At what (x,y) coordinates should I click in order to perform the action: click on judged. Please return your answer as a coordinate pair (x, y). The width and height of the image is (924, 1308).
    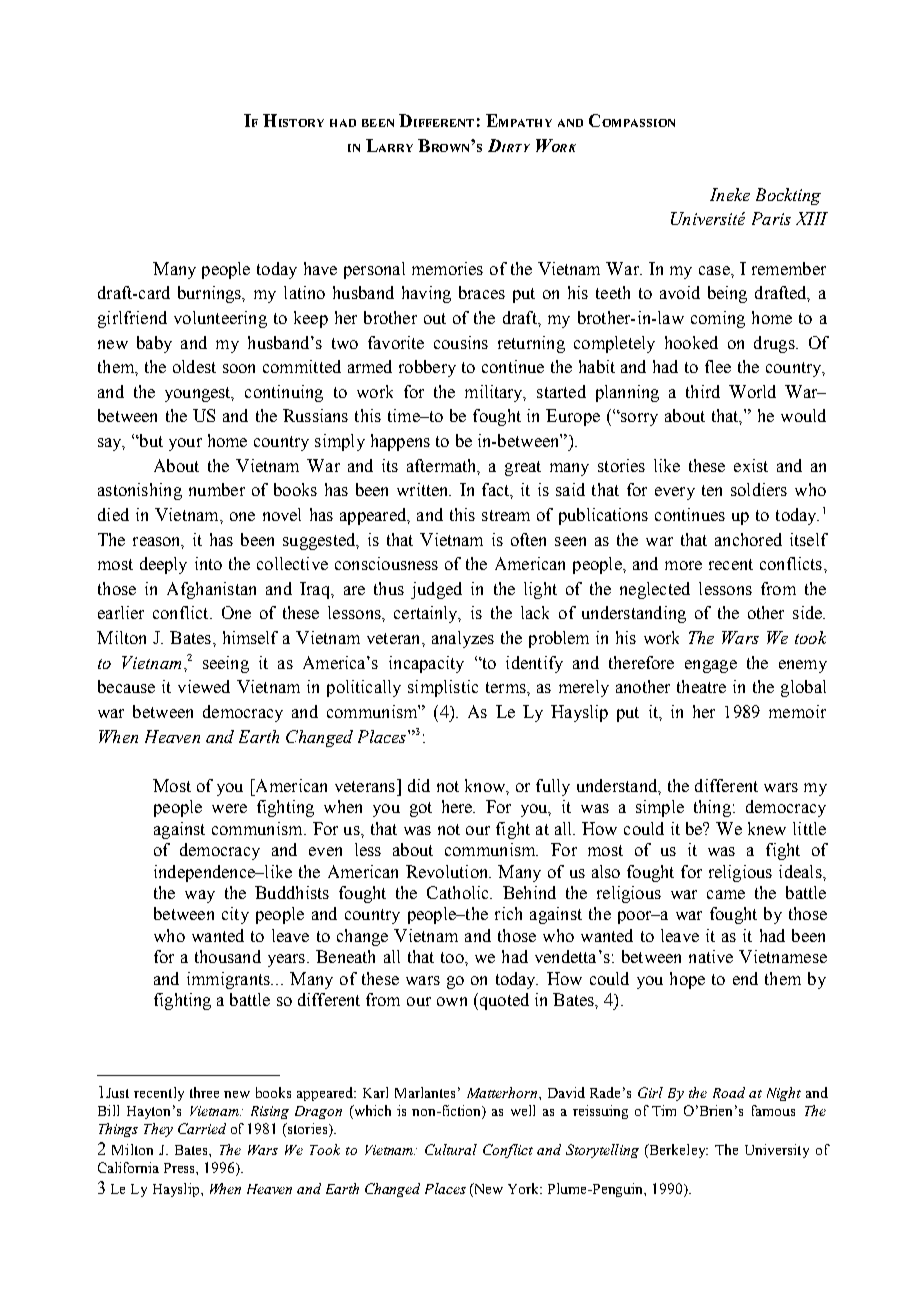
    Looking at the image, I should click on (436, 590).
